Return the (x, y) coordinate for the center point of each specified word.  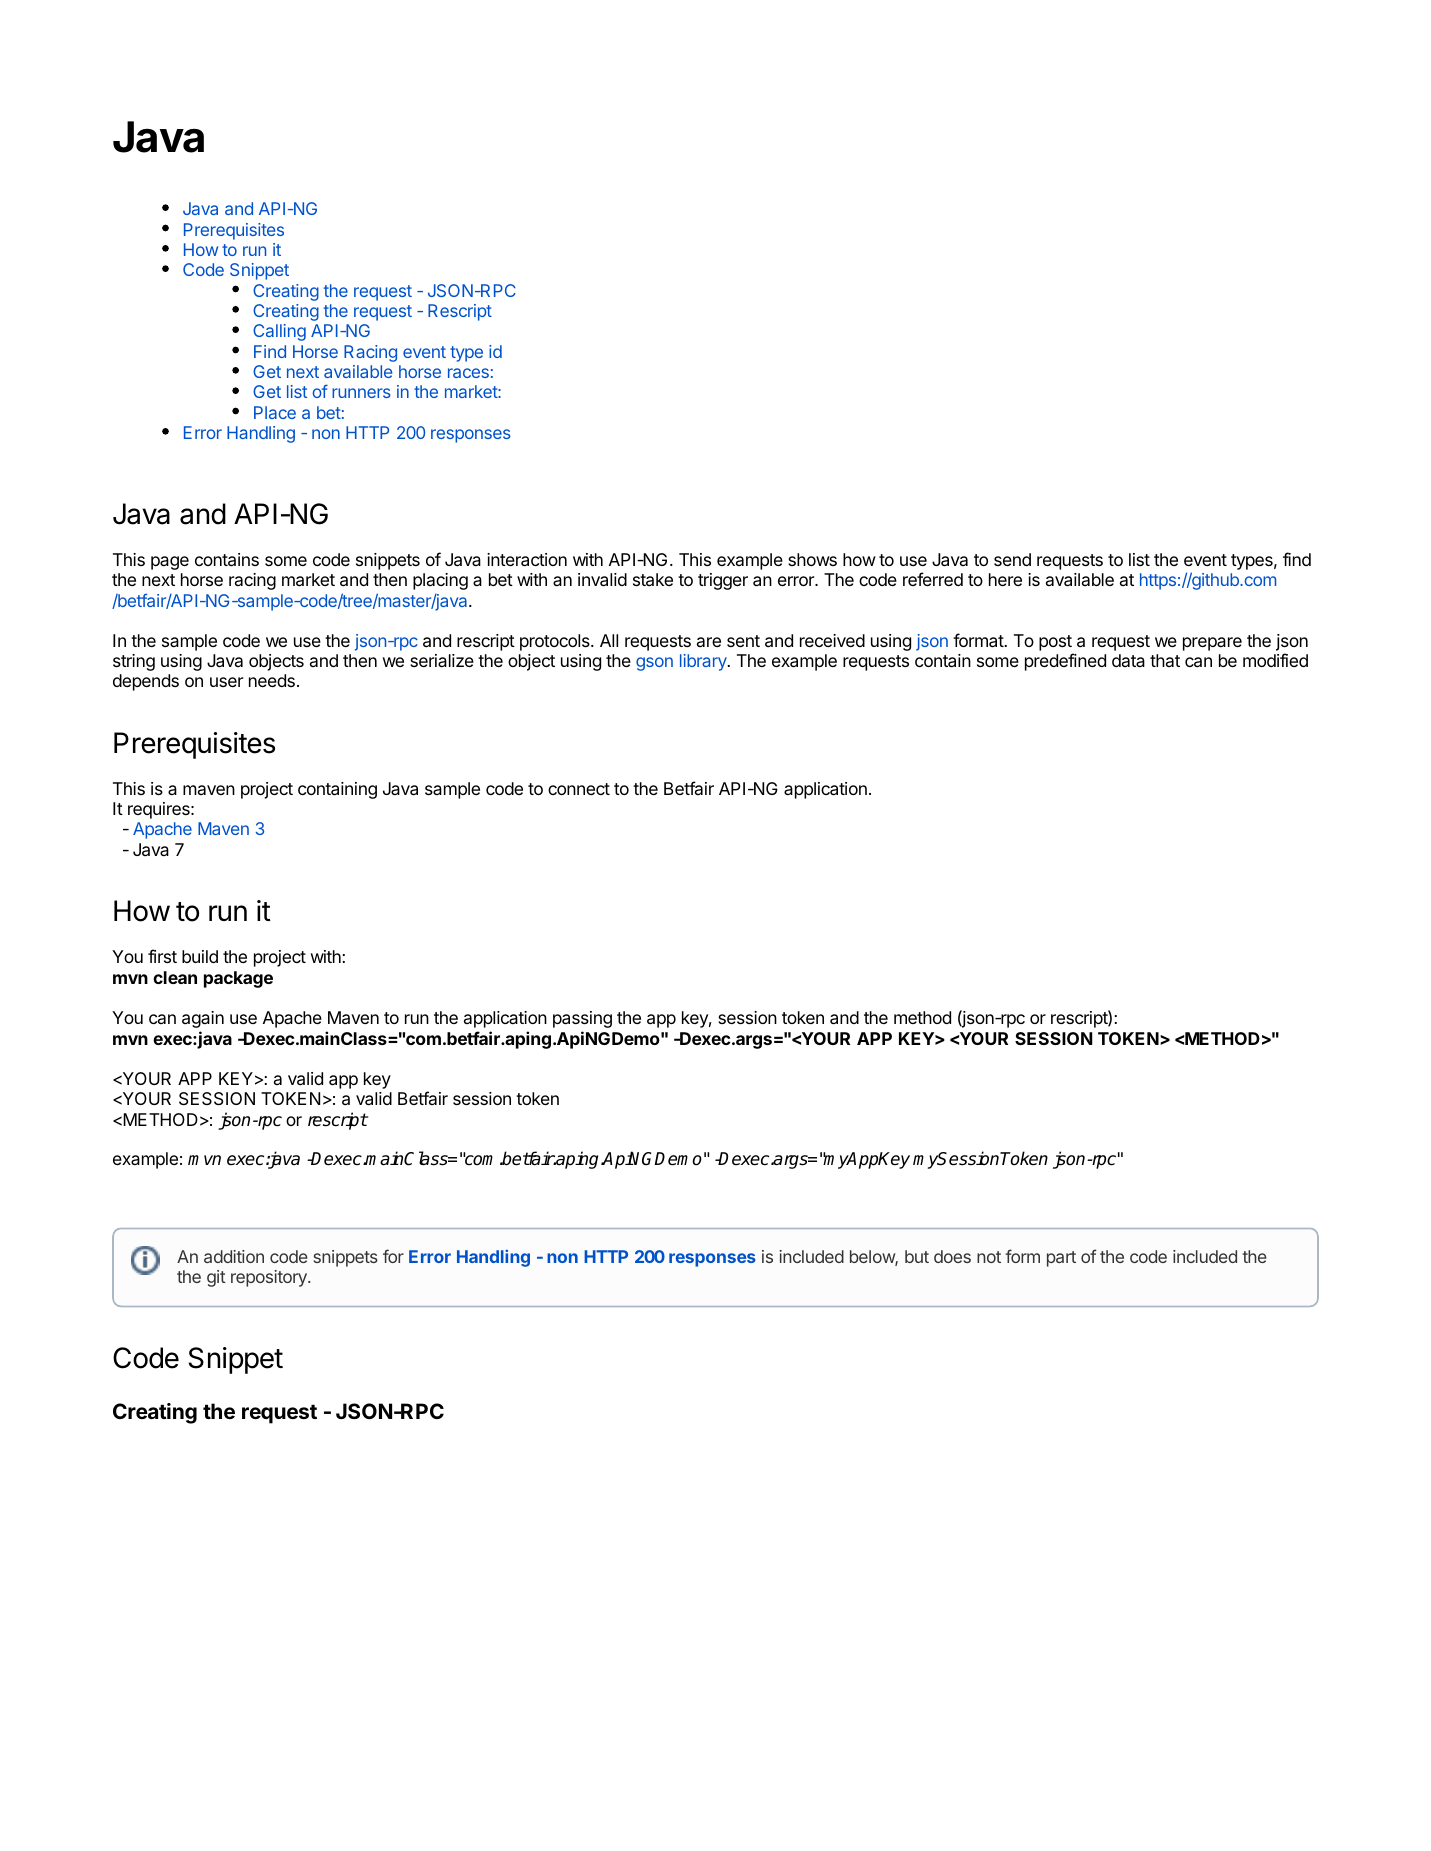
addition (234, 1256)
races (468, 373)
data (1128, 660)
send (1012, 559)
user (226, 682)
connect (579, 789)
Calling (279, 332)
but (917, 1256)
